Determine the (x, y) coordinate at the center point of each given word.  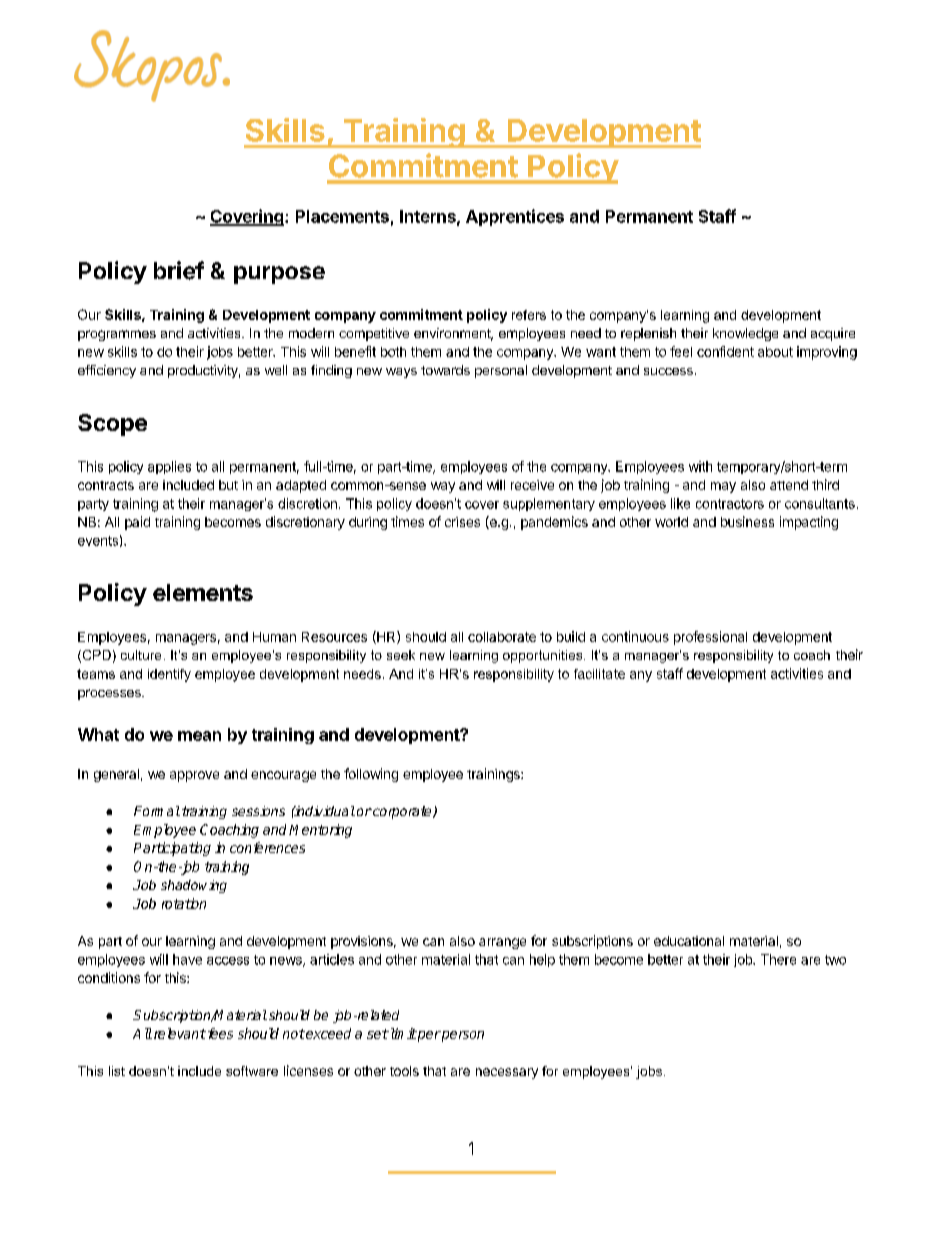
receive (532, 485)
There (778, 959)
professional (710, 638)
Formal (157, 811)
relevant (180, 1033)
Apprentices (515, 217)
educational (689, 941)
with (700, 466)
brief (179, 270)
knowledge (745, 334)
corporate (402, 812)
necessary (507, 1073)
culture (141, 655)
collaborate (502, 637)
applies (169, 467)
